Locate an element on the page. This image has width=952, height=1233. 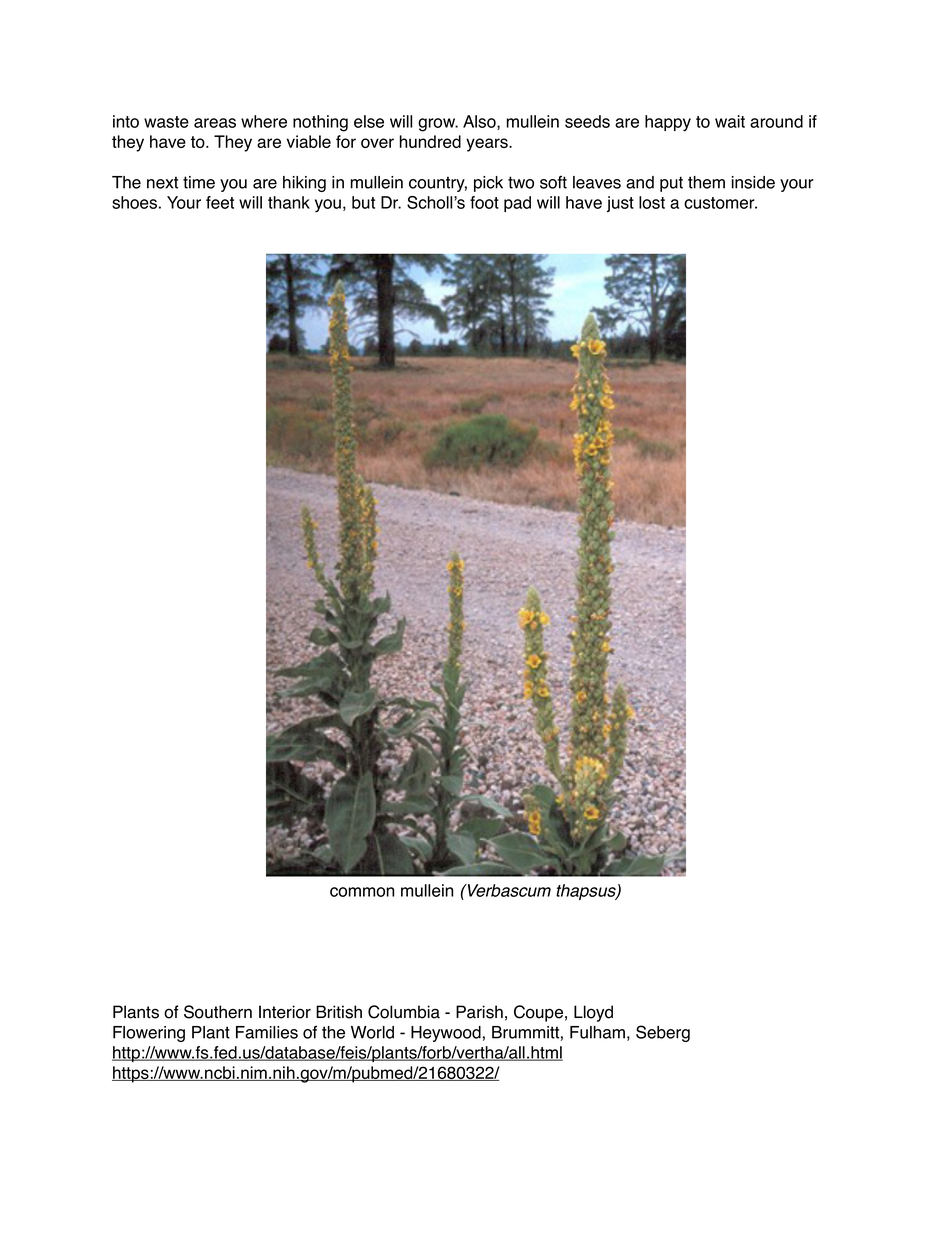
happy is located at coordinates (668, 123).
